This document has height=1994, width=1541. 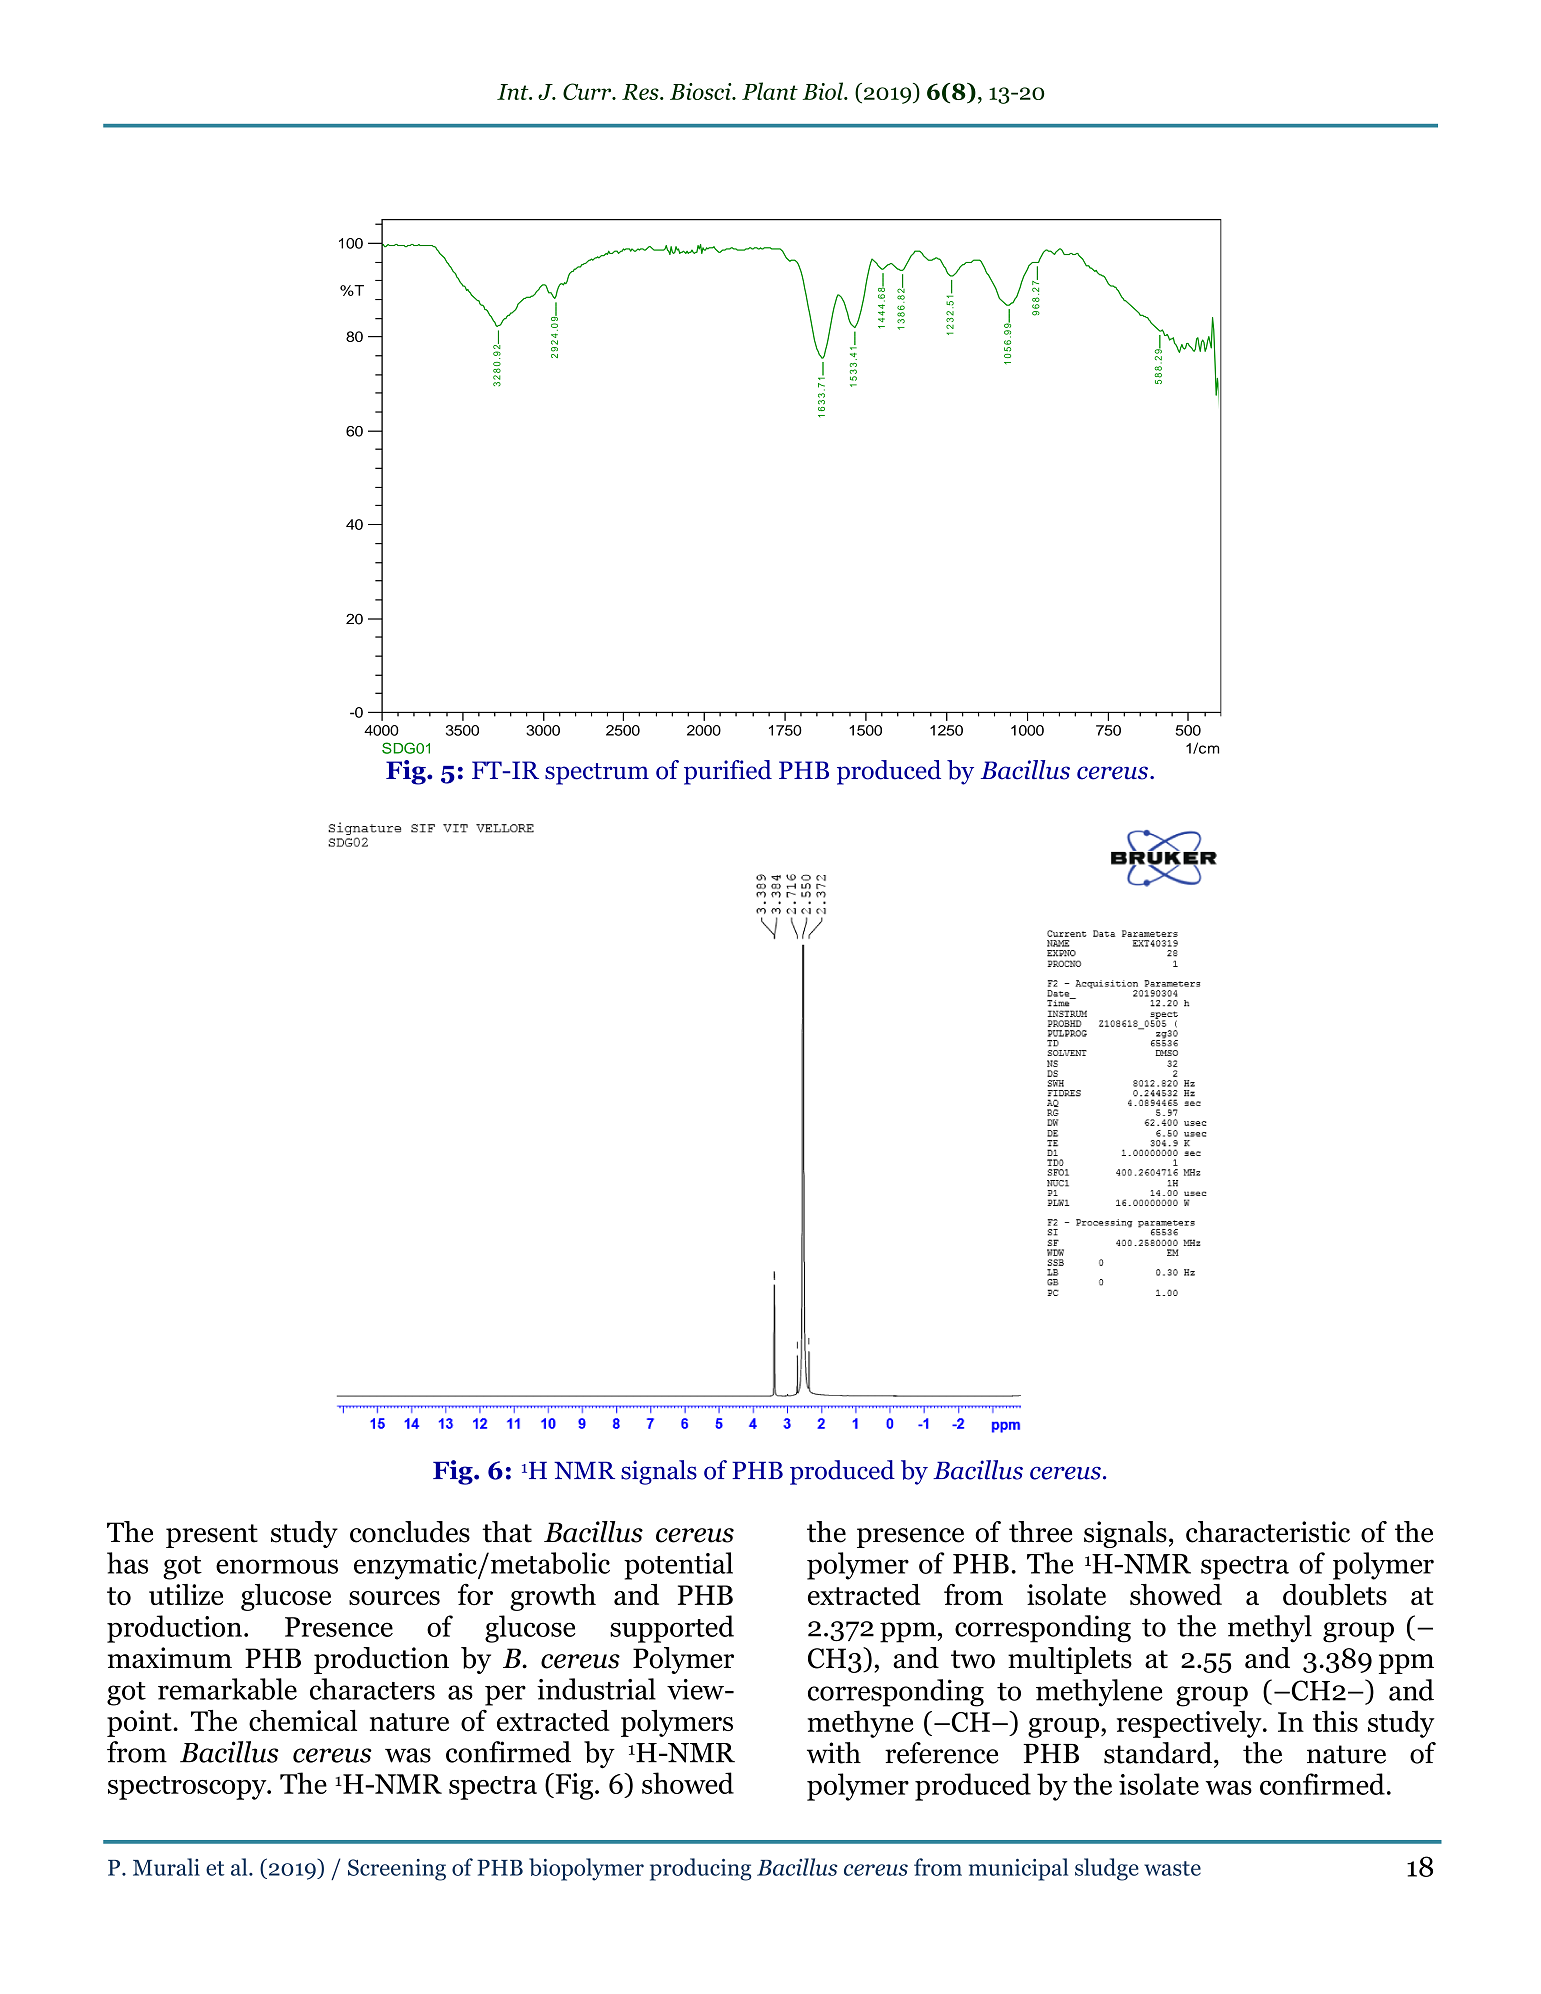 I want to click on characteristic, so click(x=1268, y=1532).
